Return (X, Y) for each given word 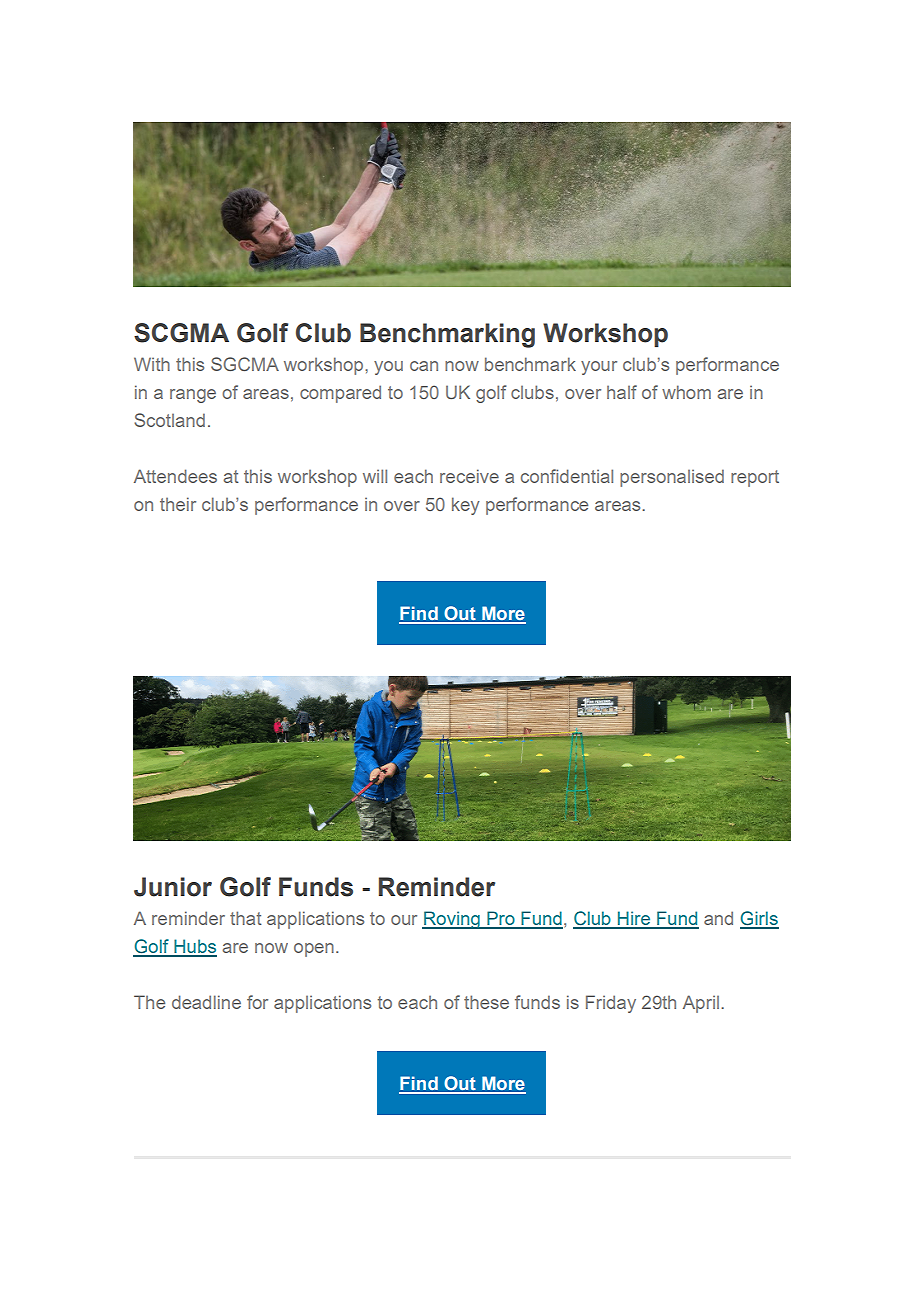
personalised (672, 478)
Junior (173, 887)
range (193, 396)
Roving (452, 920)
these (486, 1002)
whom (686, 392)
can (424, 366)
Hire (634, 919)
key (465, 506)
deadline (206, 1002)
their (178, 504)
